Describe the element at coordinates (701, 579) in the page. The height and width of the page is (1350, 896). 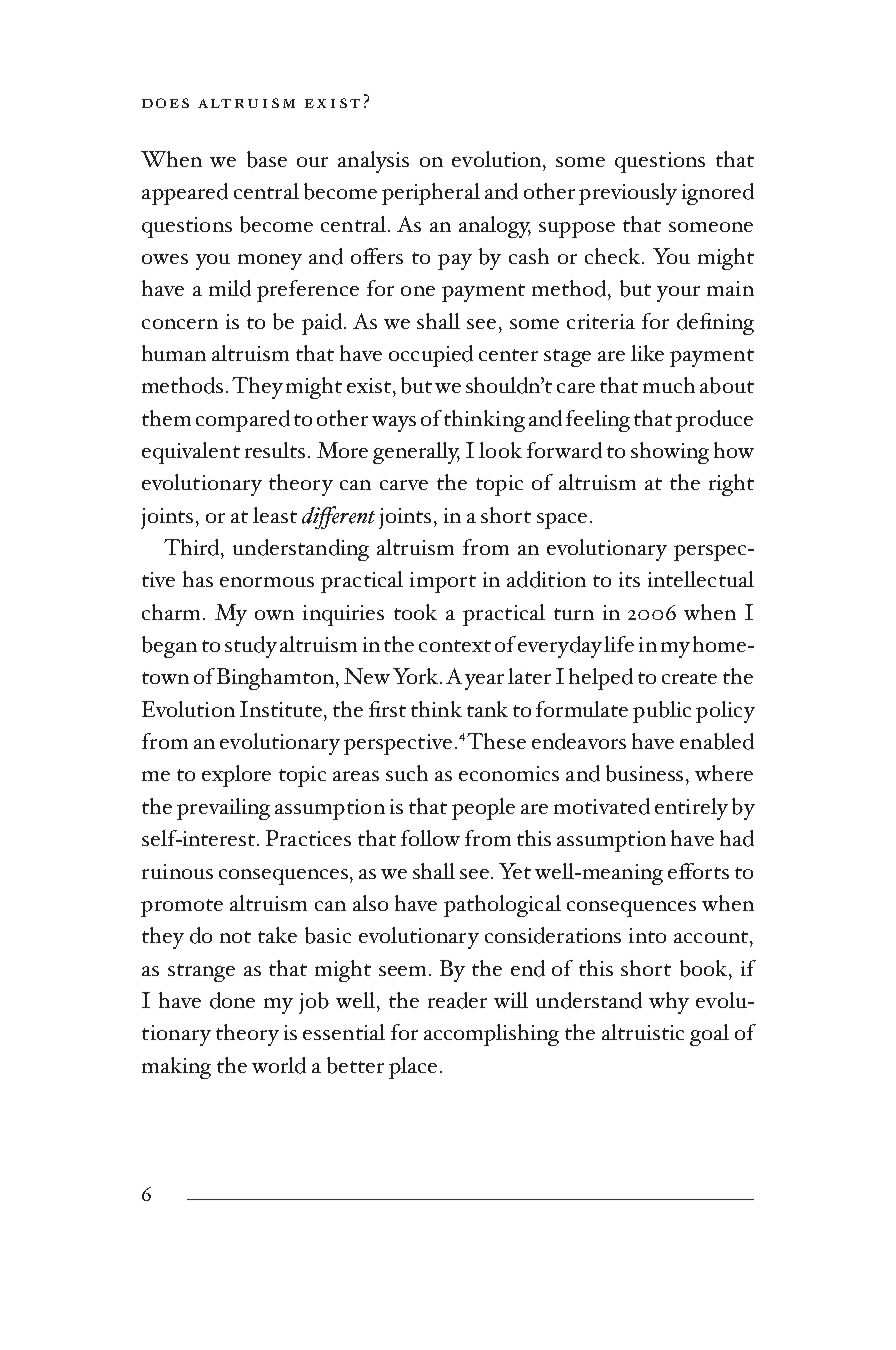
I see `intellectual` at that location.
